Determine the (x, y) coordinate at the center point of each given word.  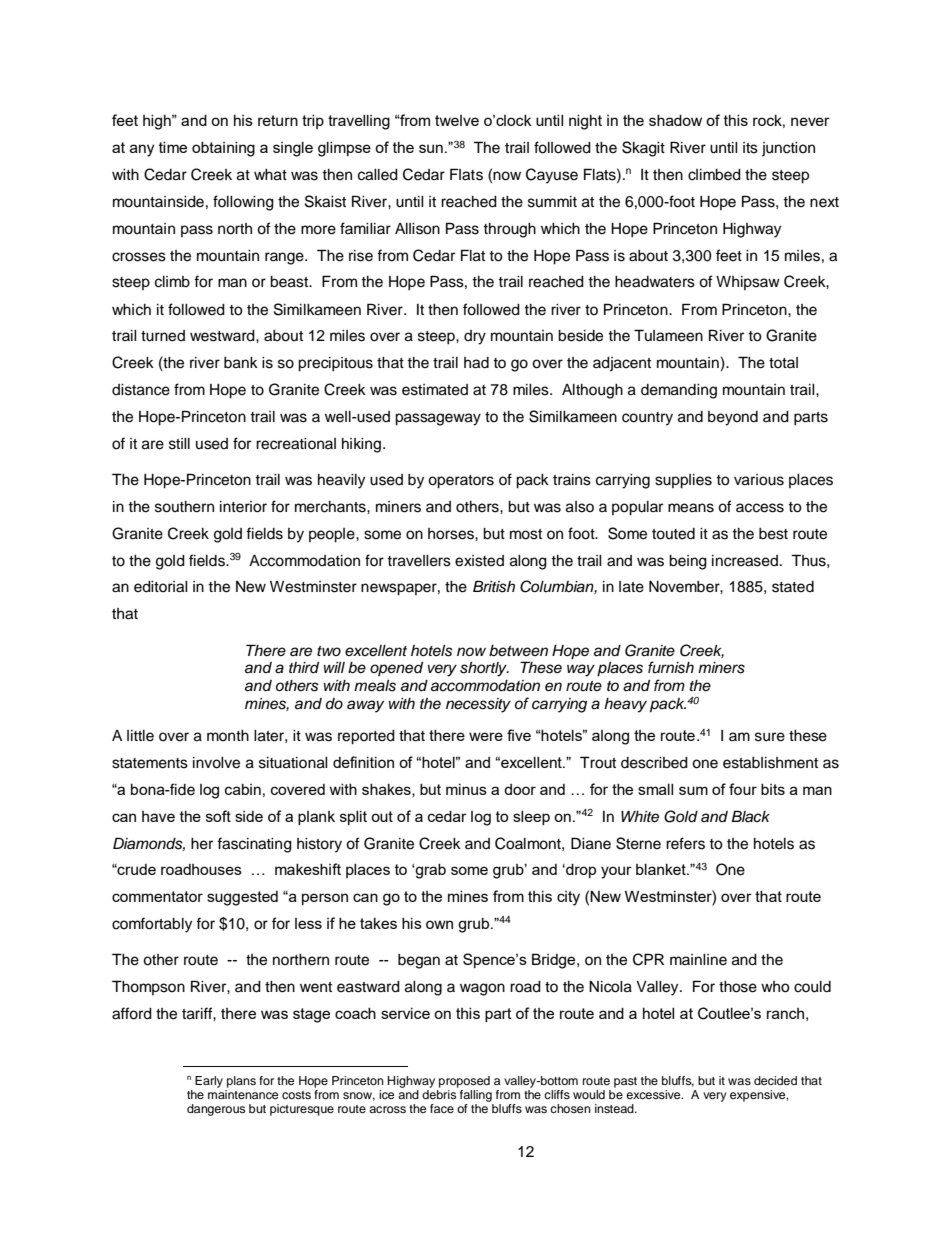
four (743, 789)
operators (461, 482)
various (759, 480)
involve (216, 763)
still (179, 444)
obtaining (223, 149)
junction (788, 149)
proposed (464, 1082)
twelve (457, 120)
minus (466, 789)
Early (209, 1082)
